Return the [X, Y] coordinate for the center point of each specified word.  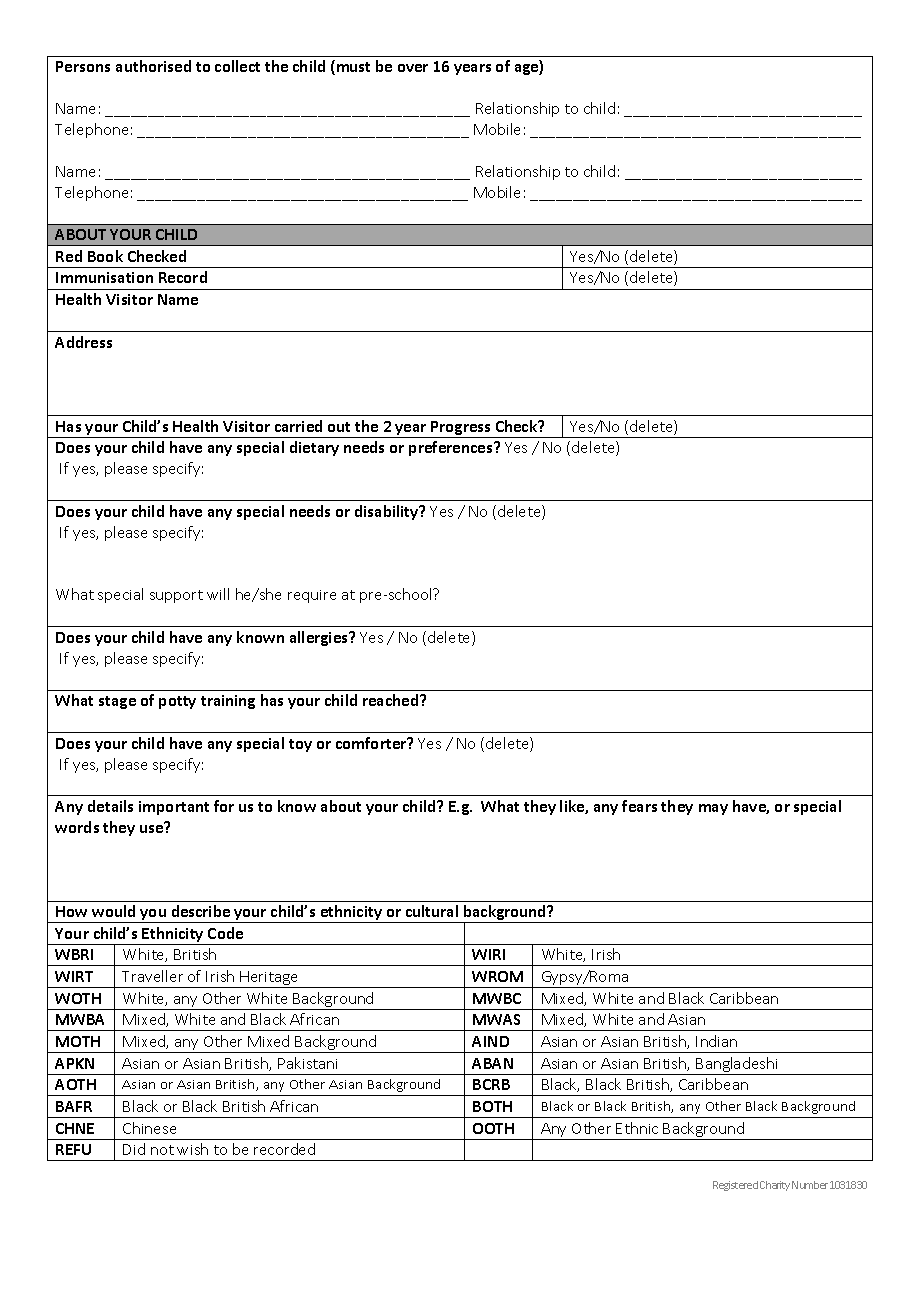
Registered [735, 1186]
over [413, 68]
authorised [153, 66]
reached [392, 700]
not [162, 1150]
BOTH [492, 1106]
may [713, 809]
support [176, 596]
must [353, 67]
